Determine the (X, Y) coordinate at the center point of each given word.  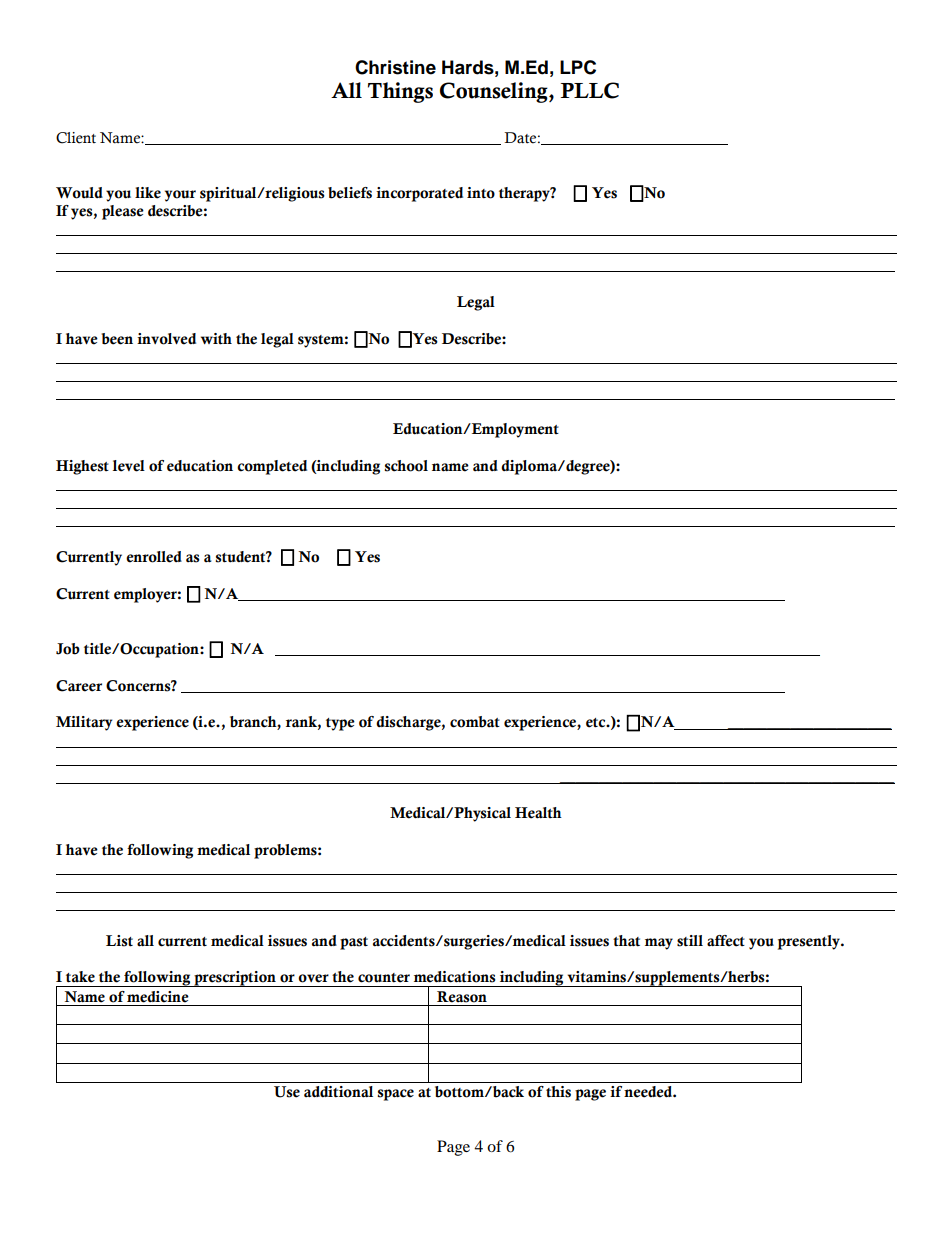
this (558, 1092)
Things (400, 92)
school (406, 466)
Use (287, 1092)
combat (475, 722)
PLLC (589, 90)
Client (76, 138)
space (395, 1095)
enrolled (154, 557)
